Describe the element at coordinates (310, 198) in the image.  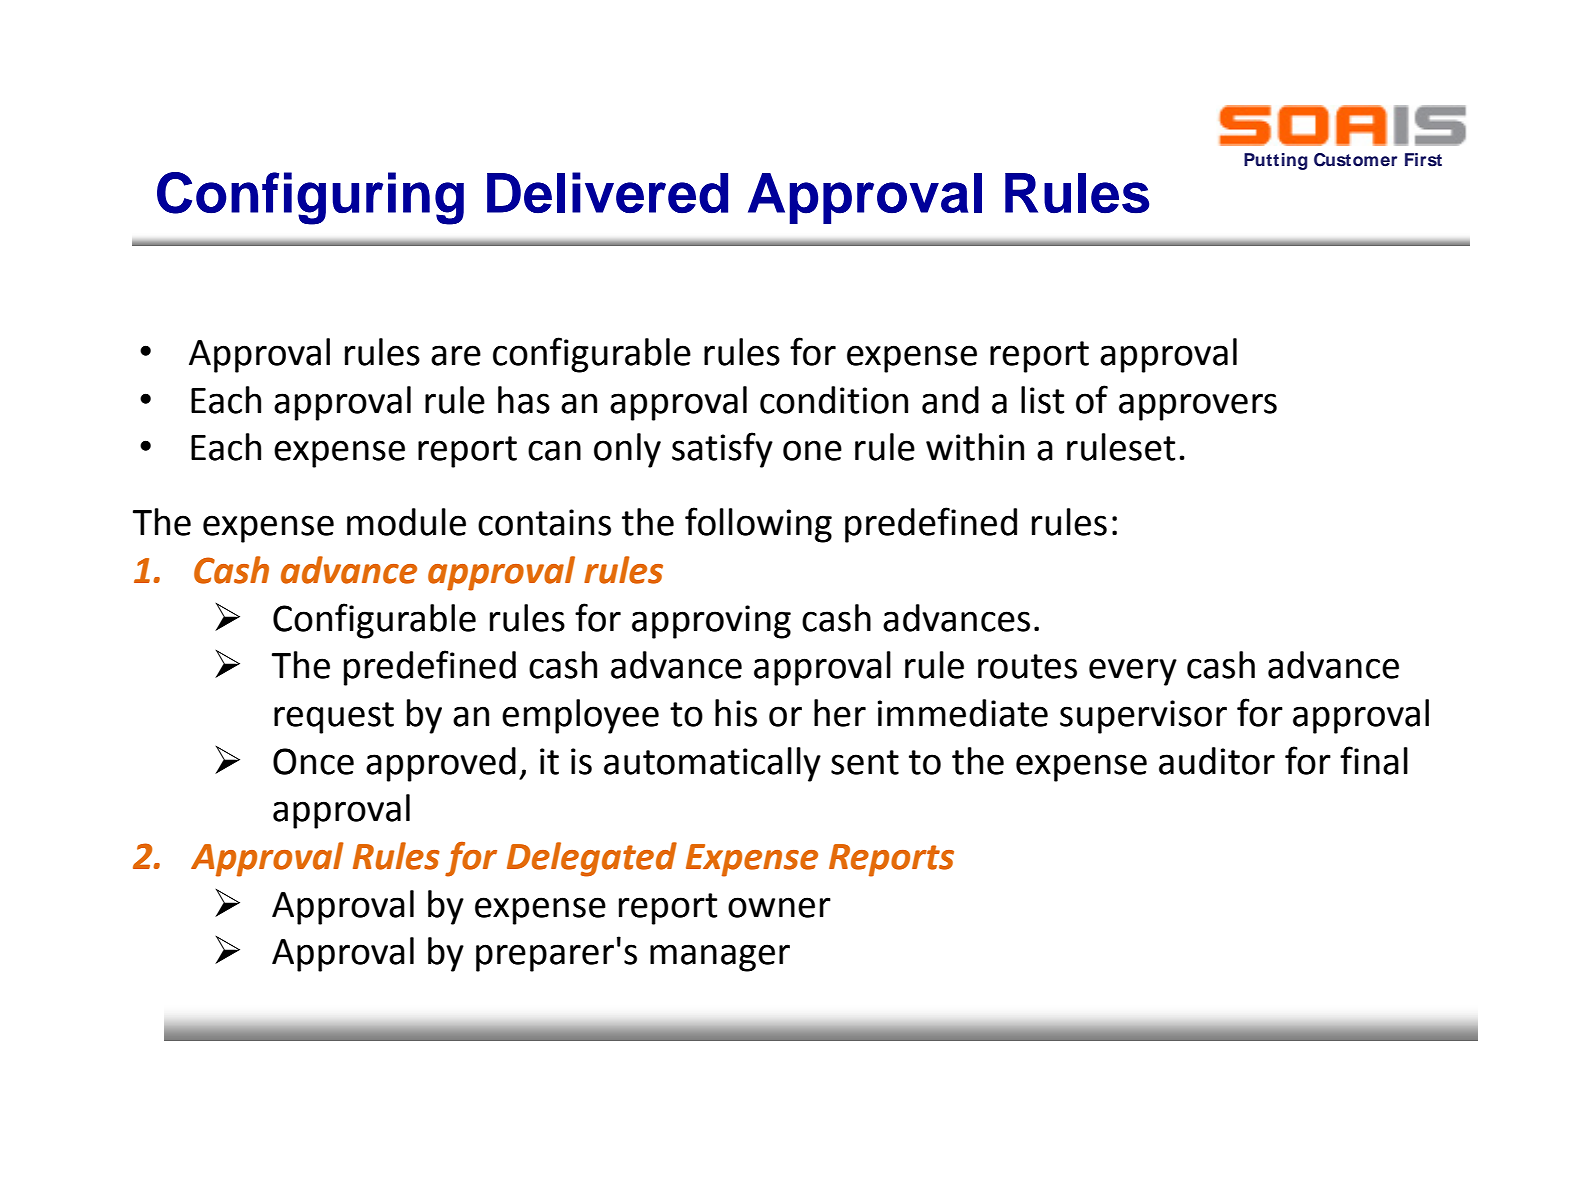
I see `Configuring` at that location.
